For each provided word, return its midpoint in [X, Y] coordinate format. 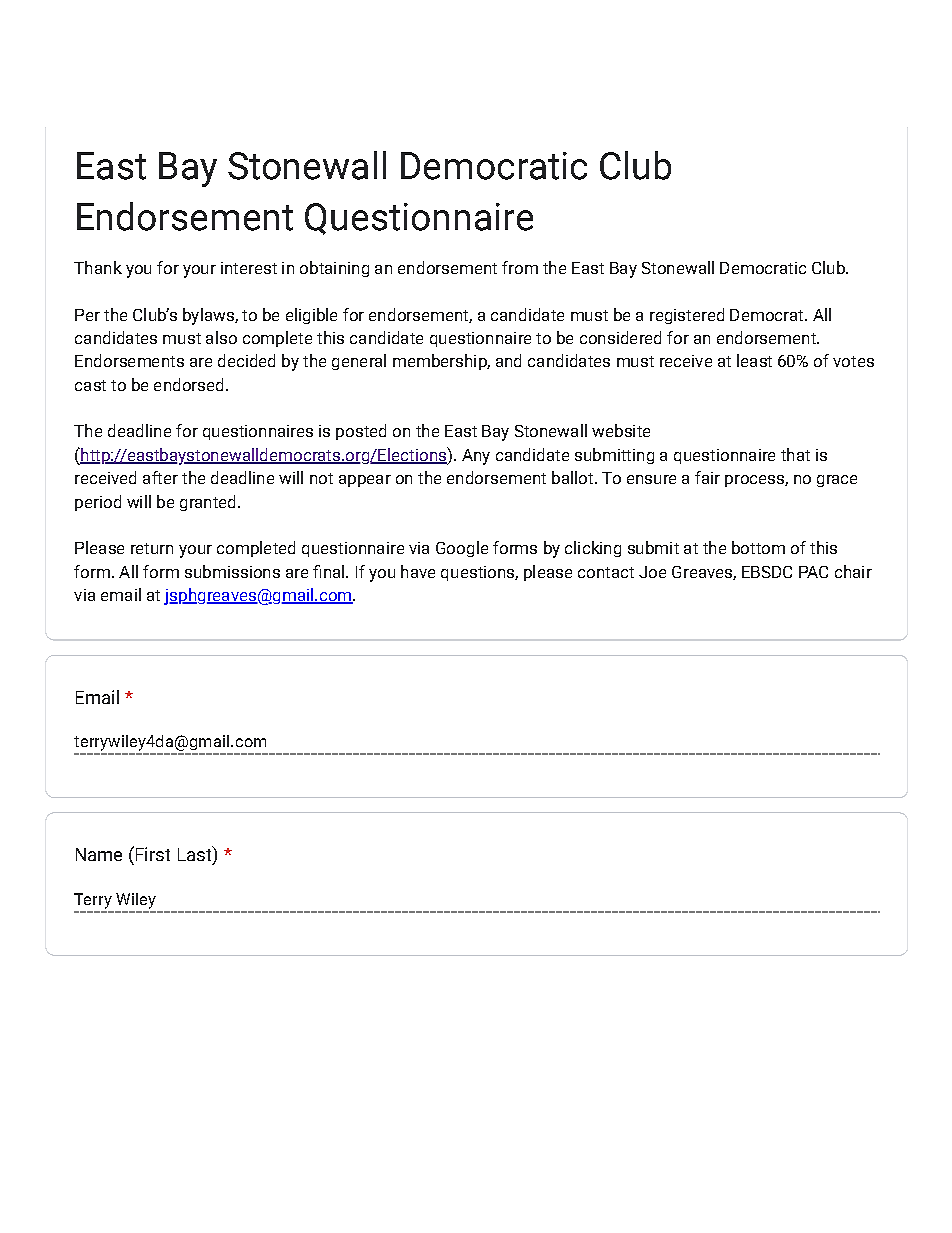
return [152, 548]
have [418, 571]
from [520, 267]
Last [196, 855]
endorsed [188, 384]
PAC [813, 572]
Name [99, 854]
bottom [758, 547]
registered [687, 316]
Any [476, 457]
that [795, 454]
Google [462, 549]
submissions [232, 571]
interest [249, 268]
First [153, 854]
